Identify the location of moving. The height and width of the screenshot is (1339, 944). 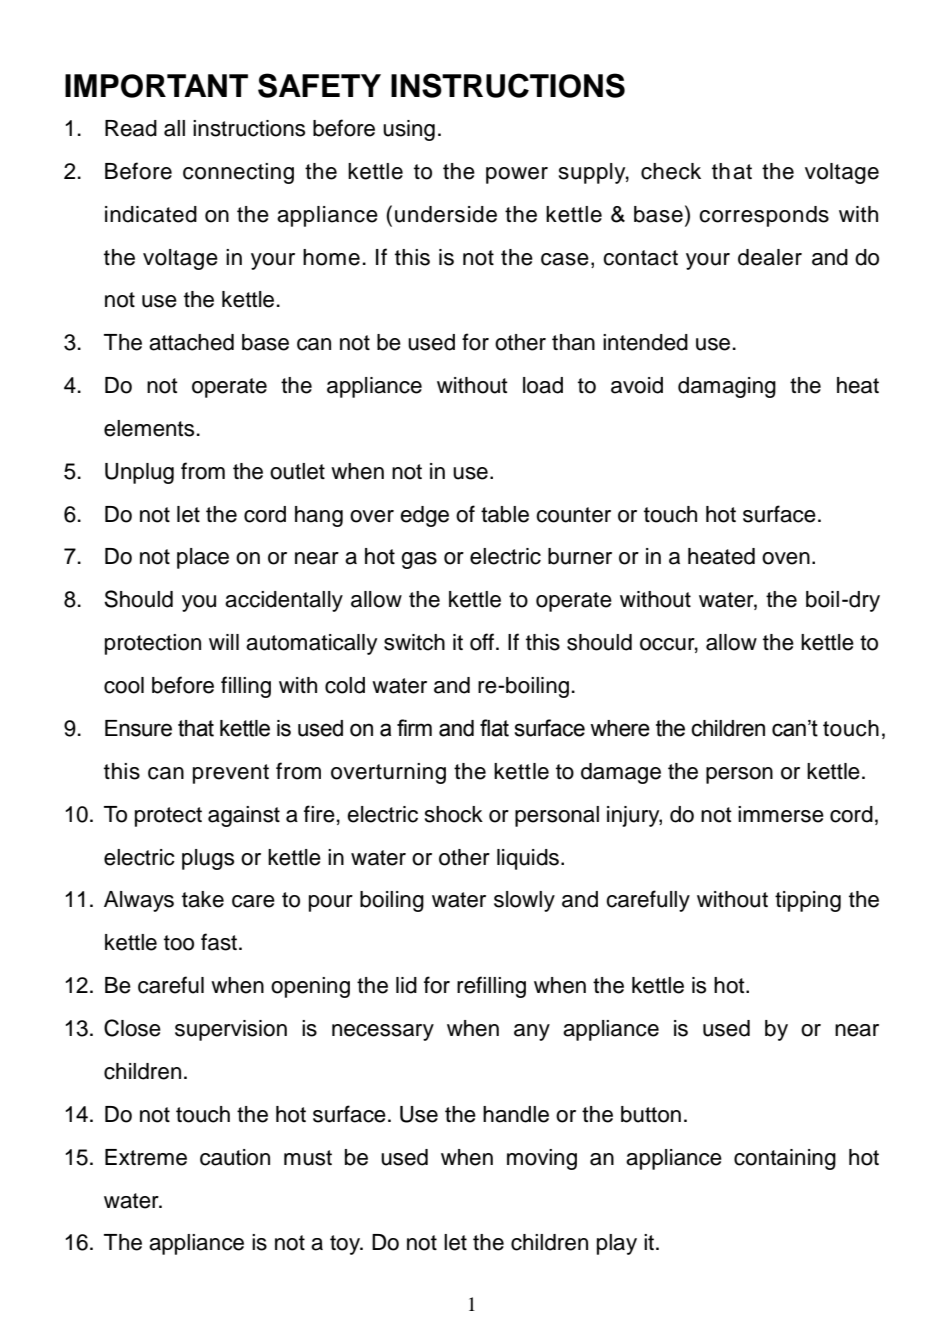
(542, 1159).
